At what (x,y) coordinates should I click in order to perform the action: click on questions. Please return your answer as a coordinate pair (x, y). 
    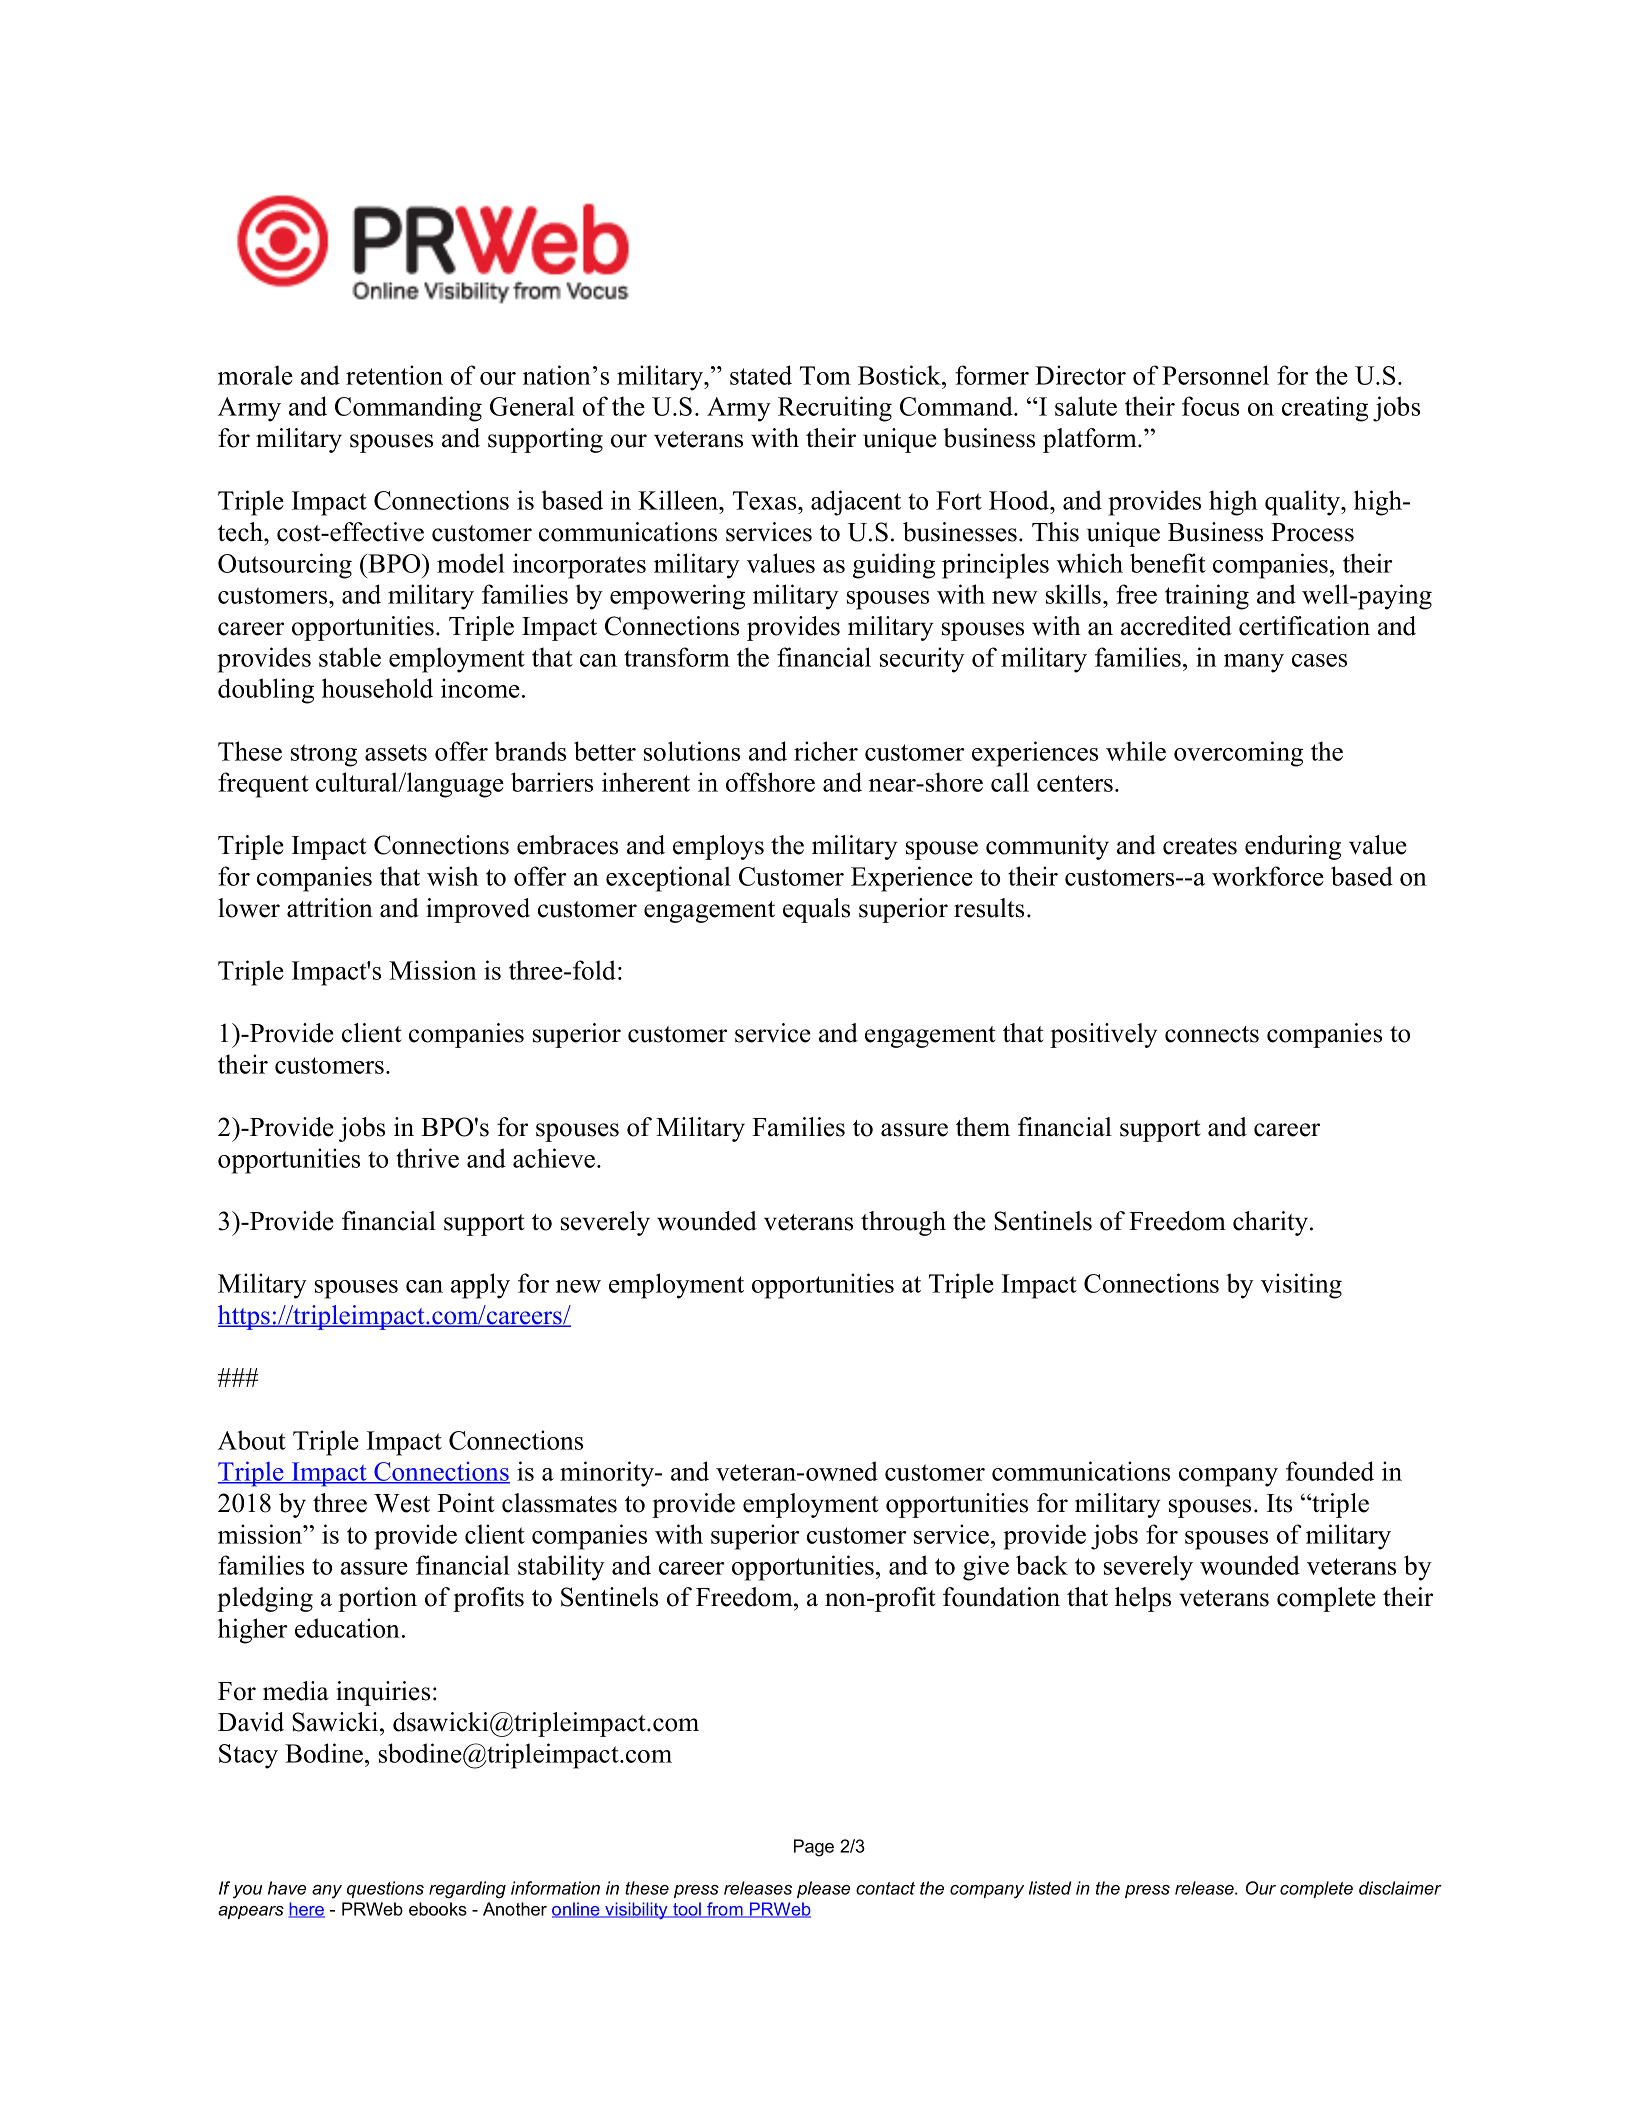
    Looking at the image, I should click on (385, 1889).
